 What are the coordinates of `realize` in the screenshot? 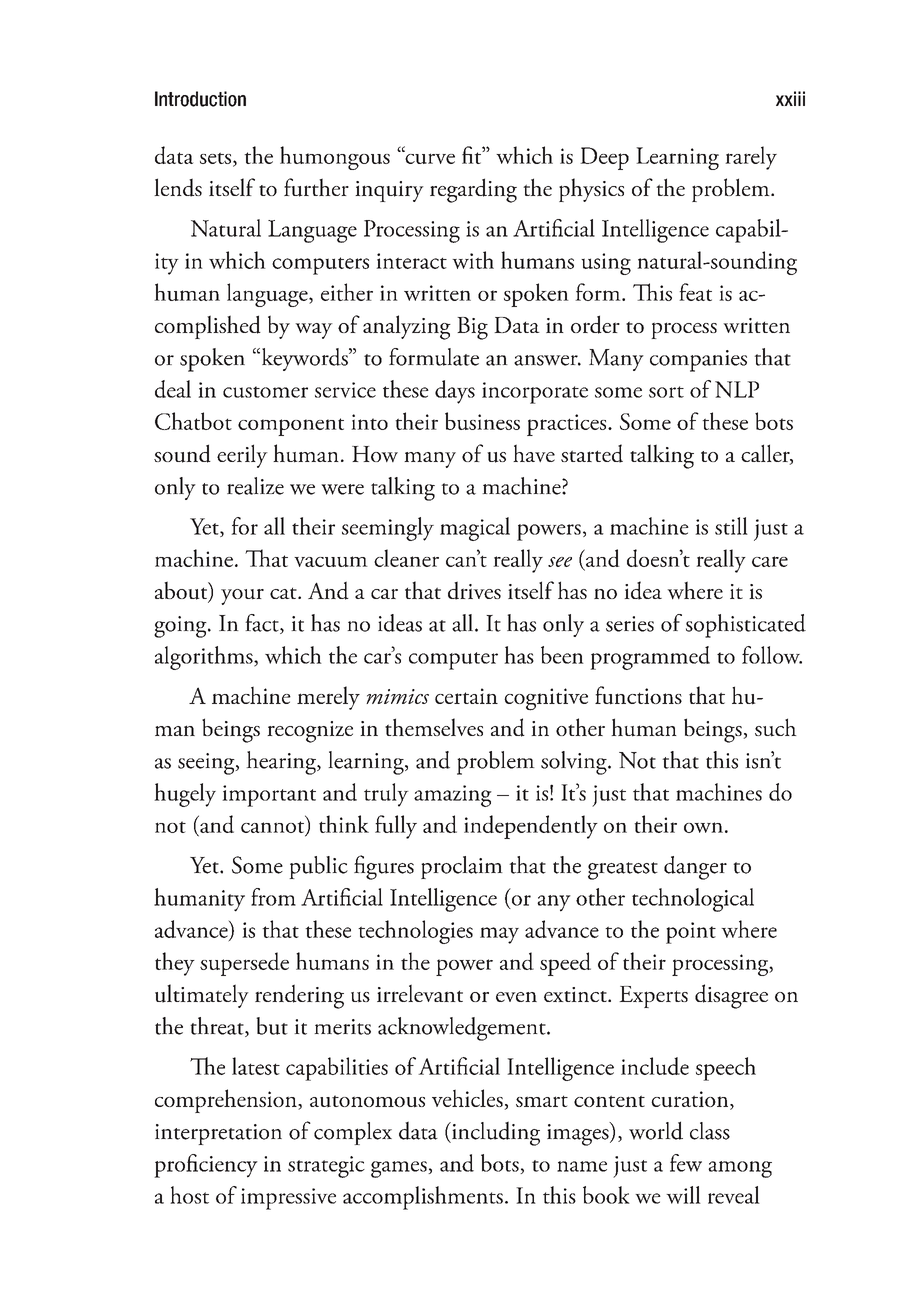 It's located at (255, 486).
